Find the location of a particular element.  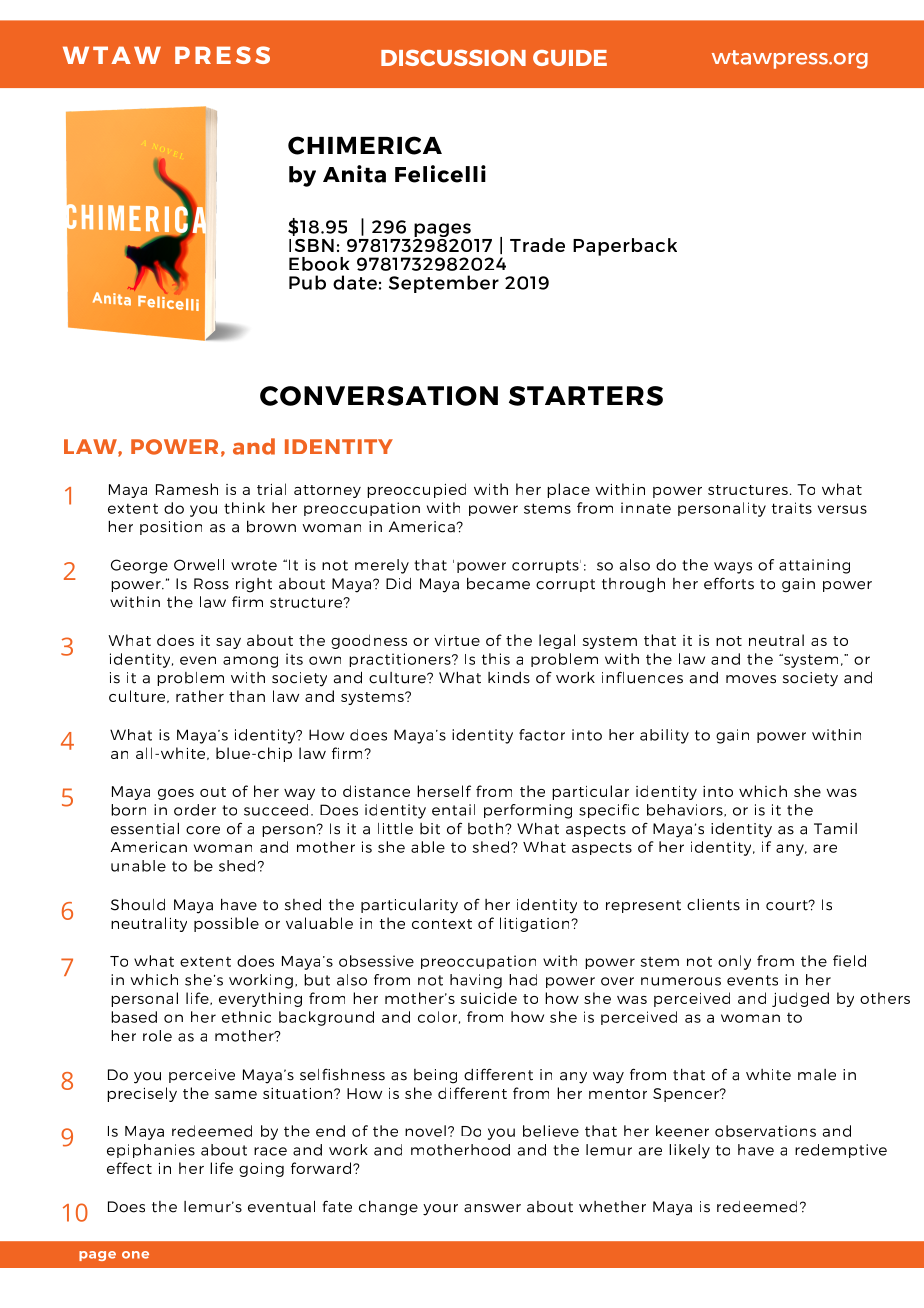

redemptive is located at coordinates (841, 1151).
